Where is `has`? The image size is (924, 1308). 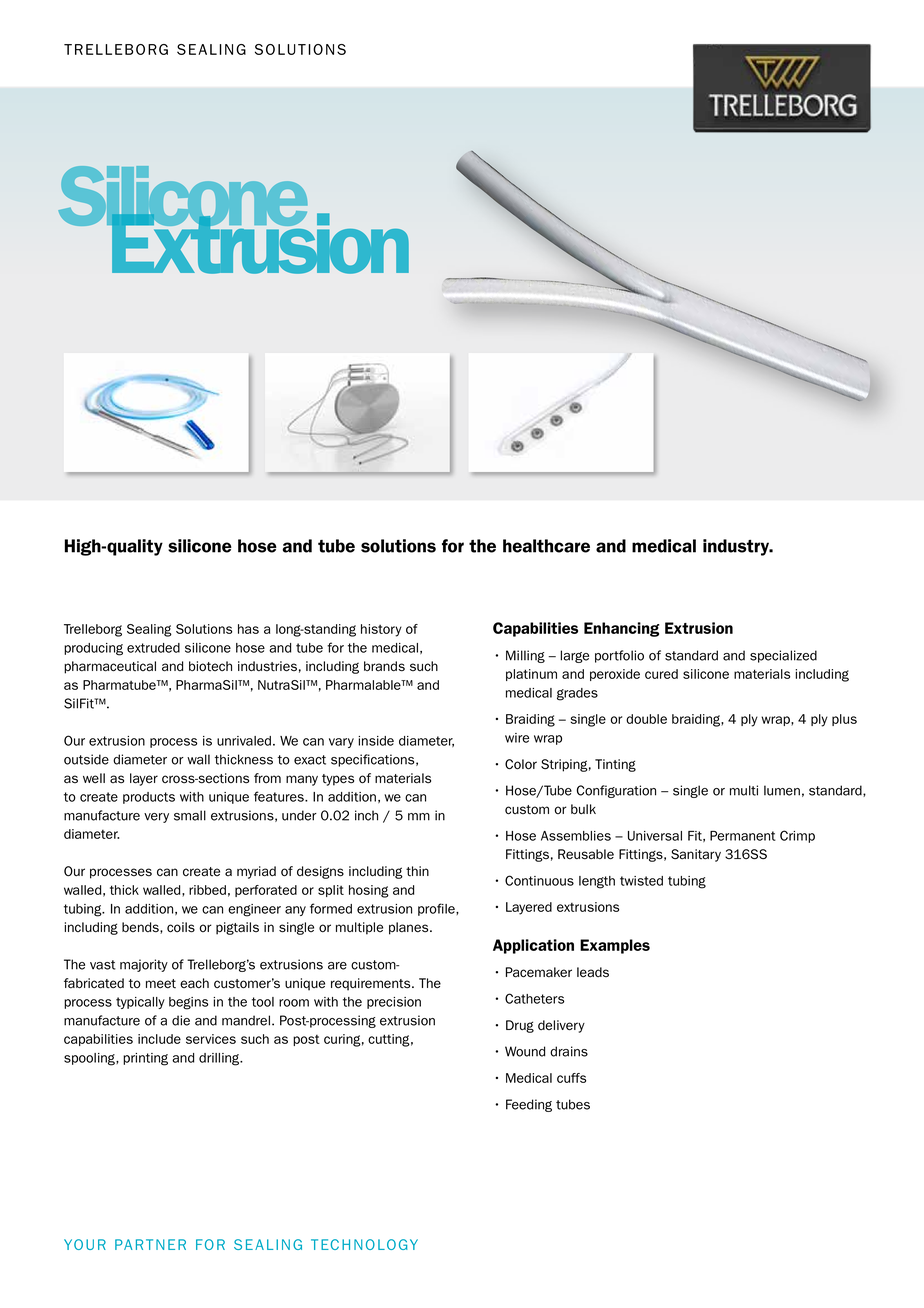
has is located at coordinates (248, 629).
